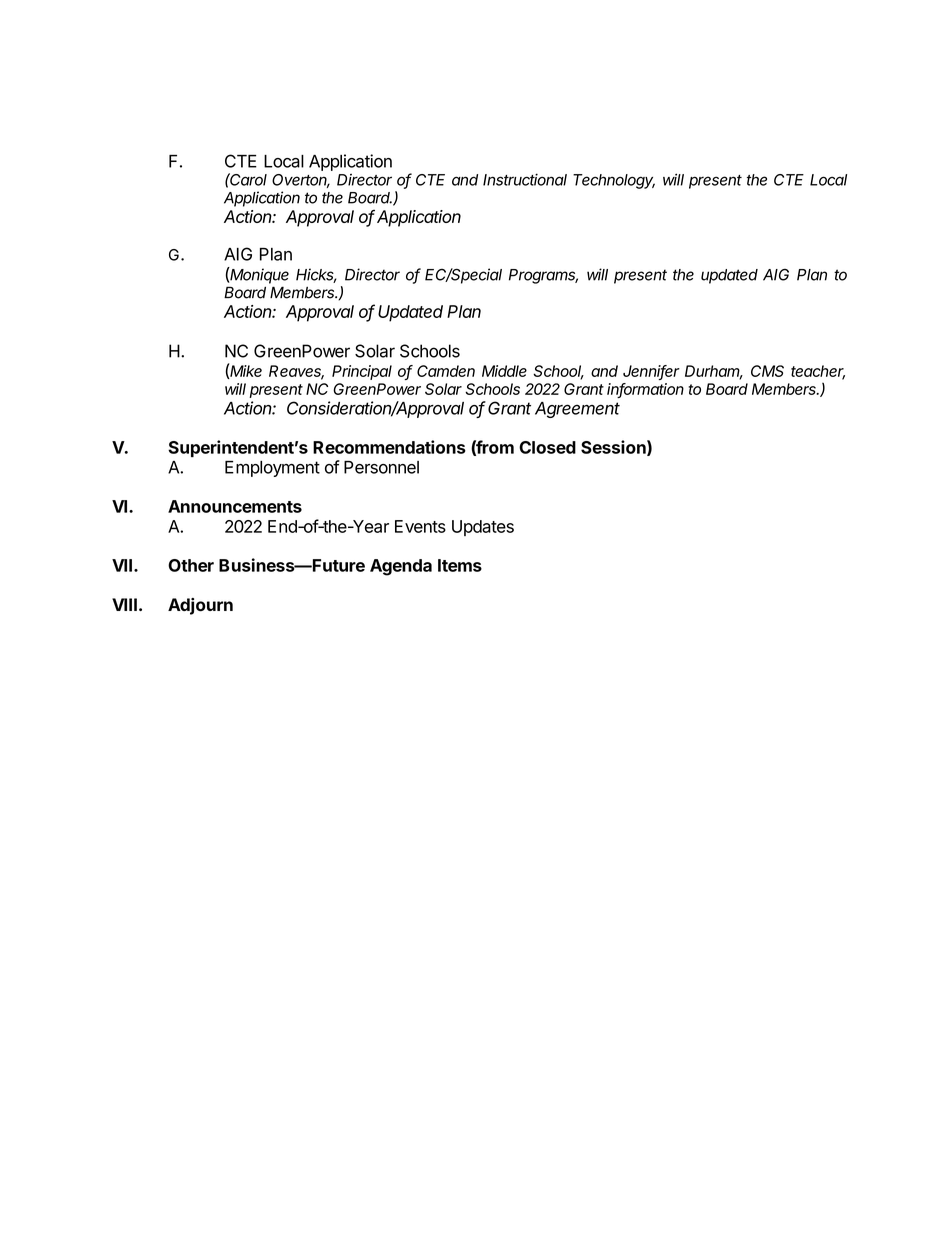 This screenshot has height=1233, width=952. Describe the element at coordinates (614, 181) in the screenshot. I see `Technology` at that location.
